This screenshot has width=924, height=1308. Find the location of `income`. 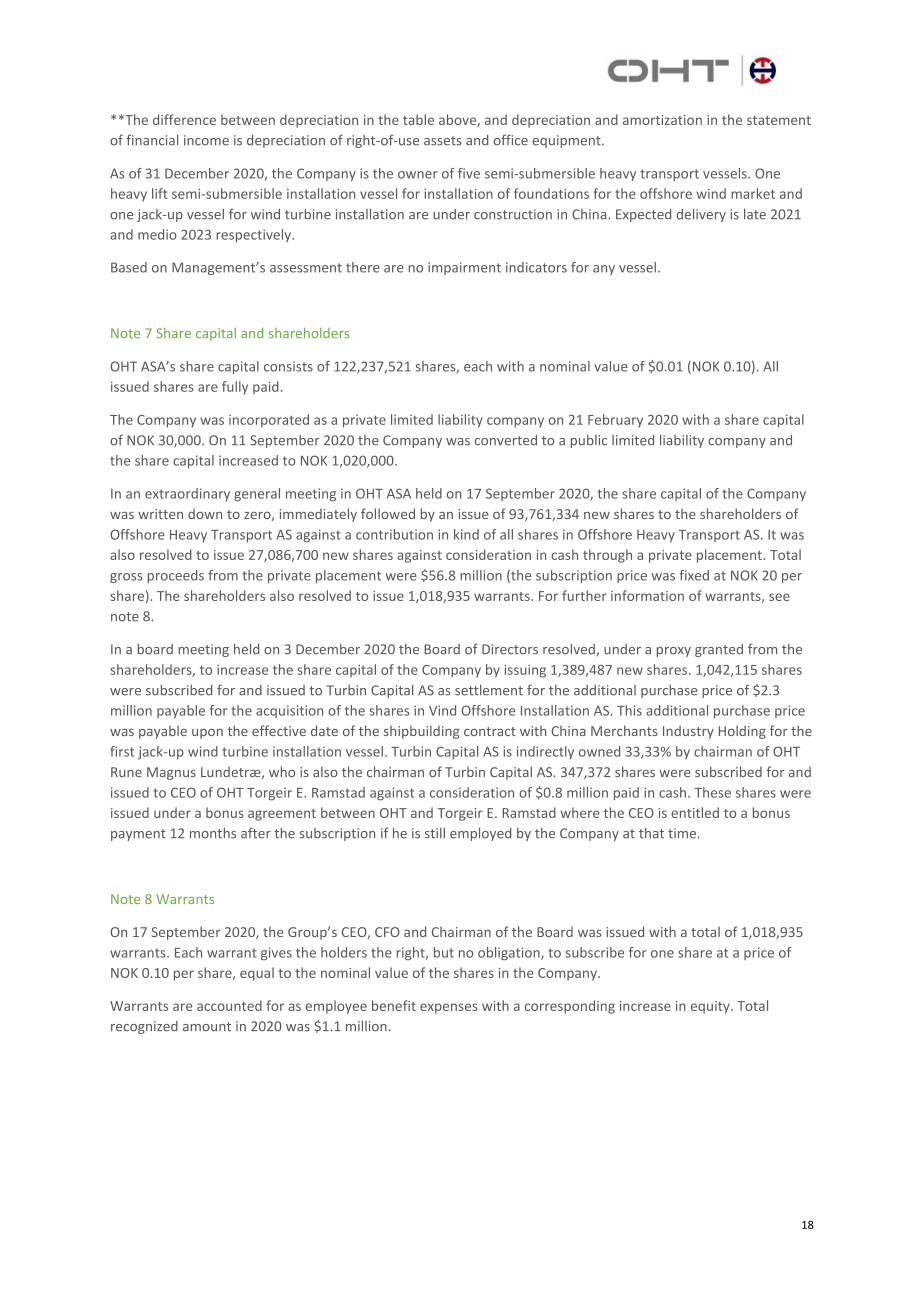

income is located at coordinates (206, 140).
